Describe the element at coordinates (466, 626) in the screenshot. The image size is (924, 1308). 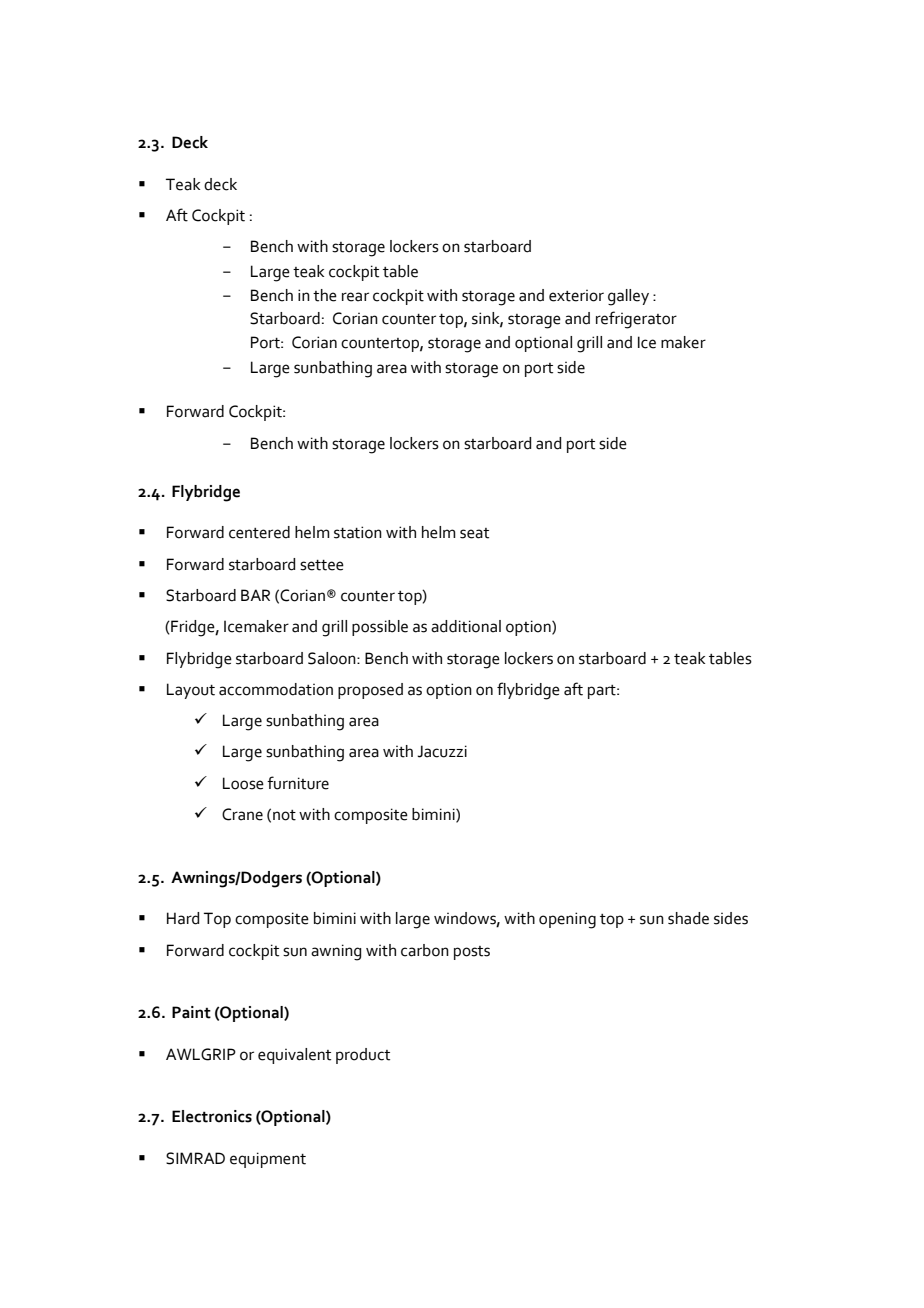
I see `additional` at that location.
